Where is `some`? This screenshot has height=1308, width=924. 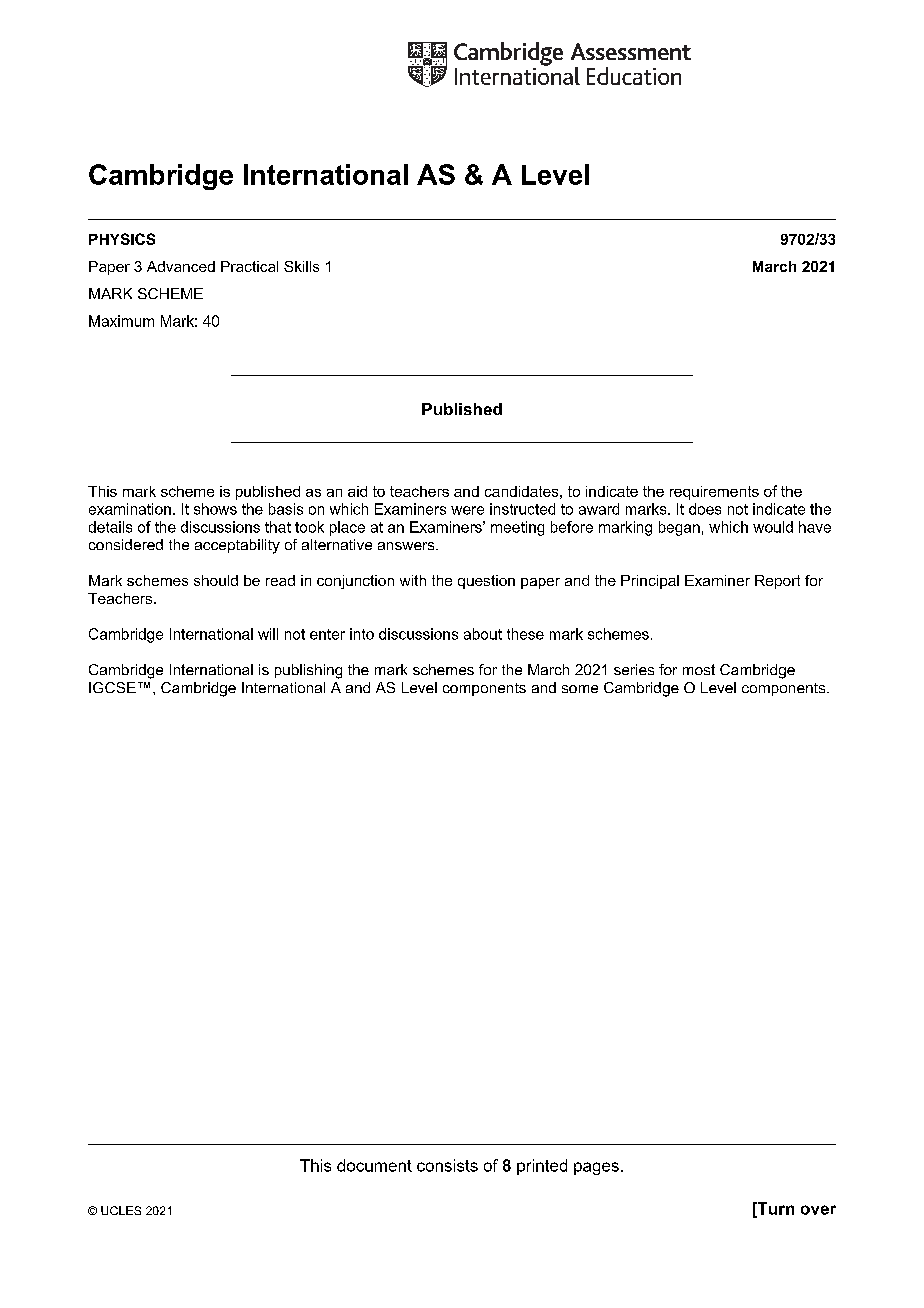
some is located at coordinates (580, 689).
